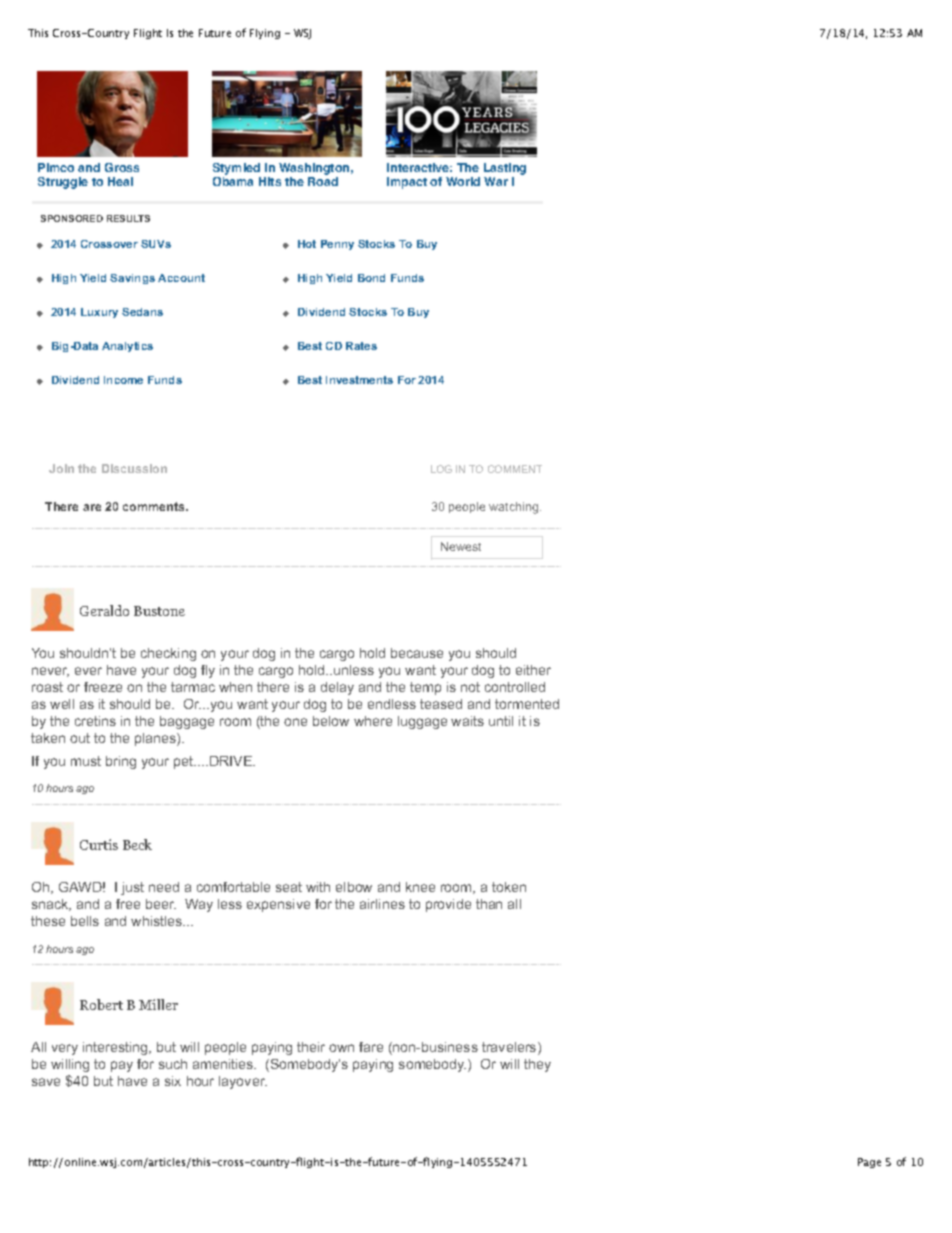 The width and height of the screenshot is (952, 1233). I want to click on Lasting, so click(505, 169).
